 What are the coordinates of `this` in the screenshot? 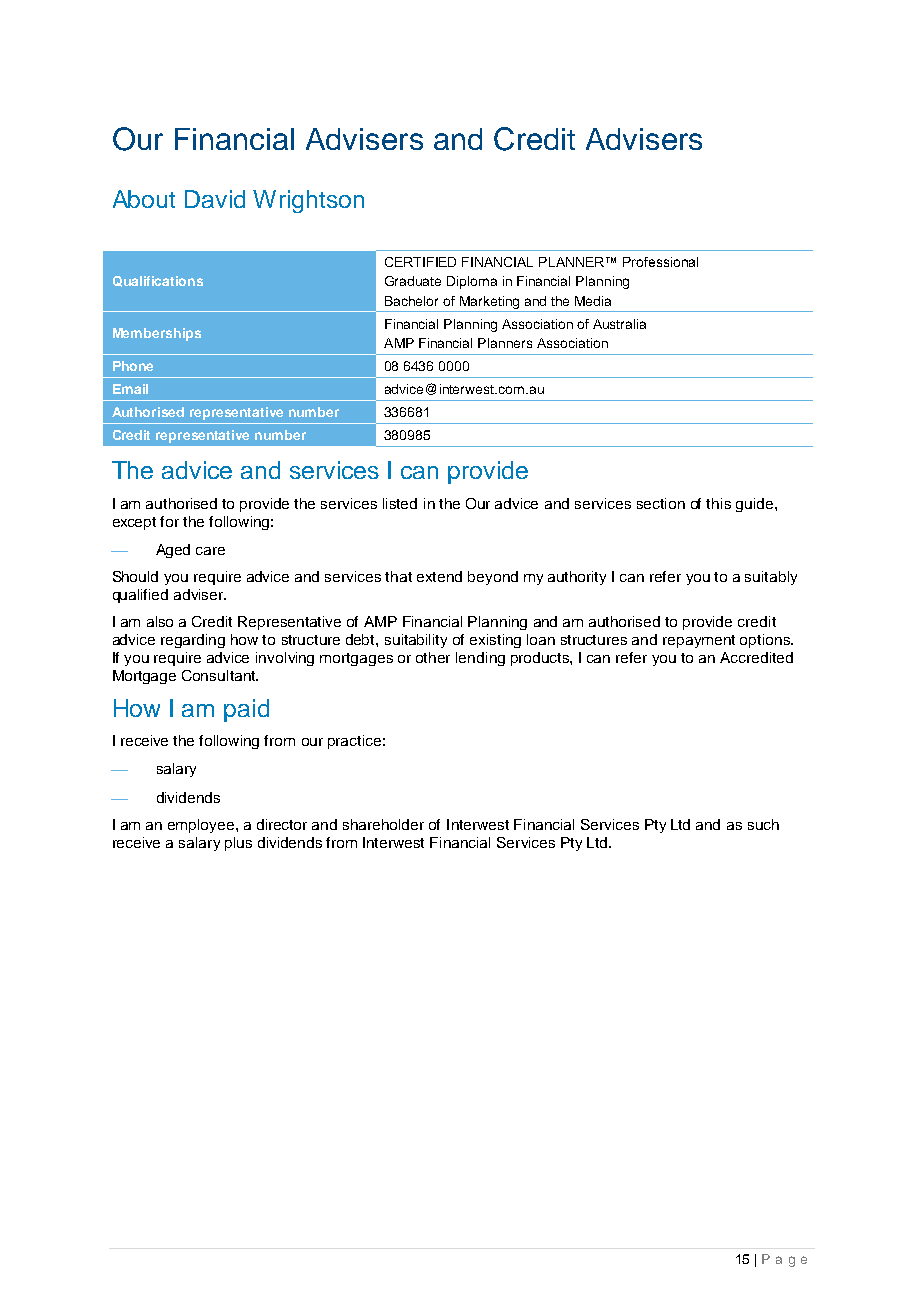 It's located at (718, 503).
